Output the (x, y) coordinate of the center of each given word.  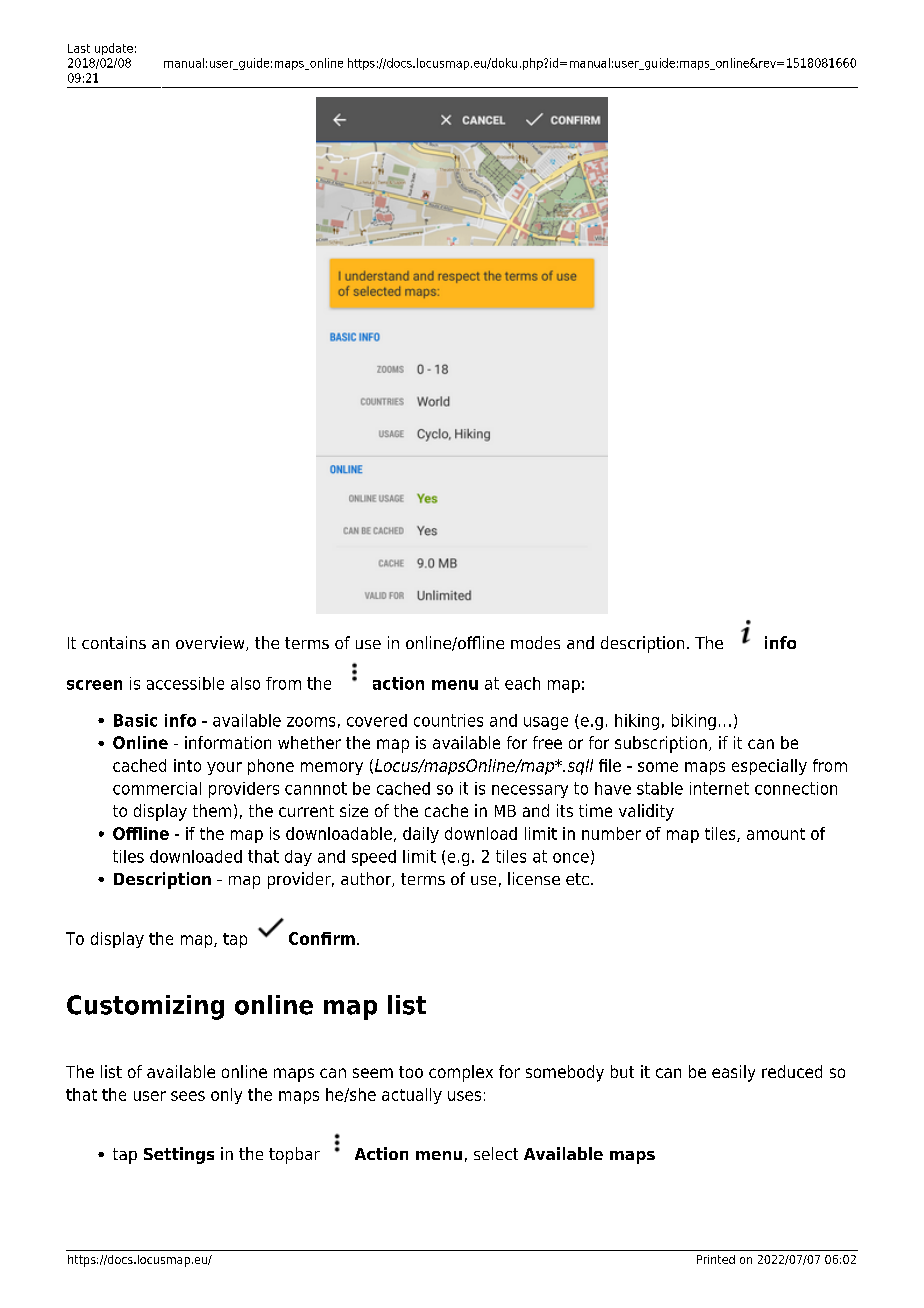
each (522, 683)
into (187, 765)
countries (448, 720)
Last (79, 48)
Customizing (145, 1007)
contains (114, 642)
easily (733, 1073)
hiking (637, 722)
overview (211, 643)
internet (719, 788)
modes (535, 642)
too (411, 1072)
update (114, 49)
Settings (179, 1155)
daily (421, 835)
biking (694, 722)
